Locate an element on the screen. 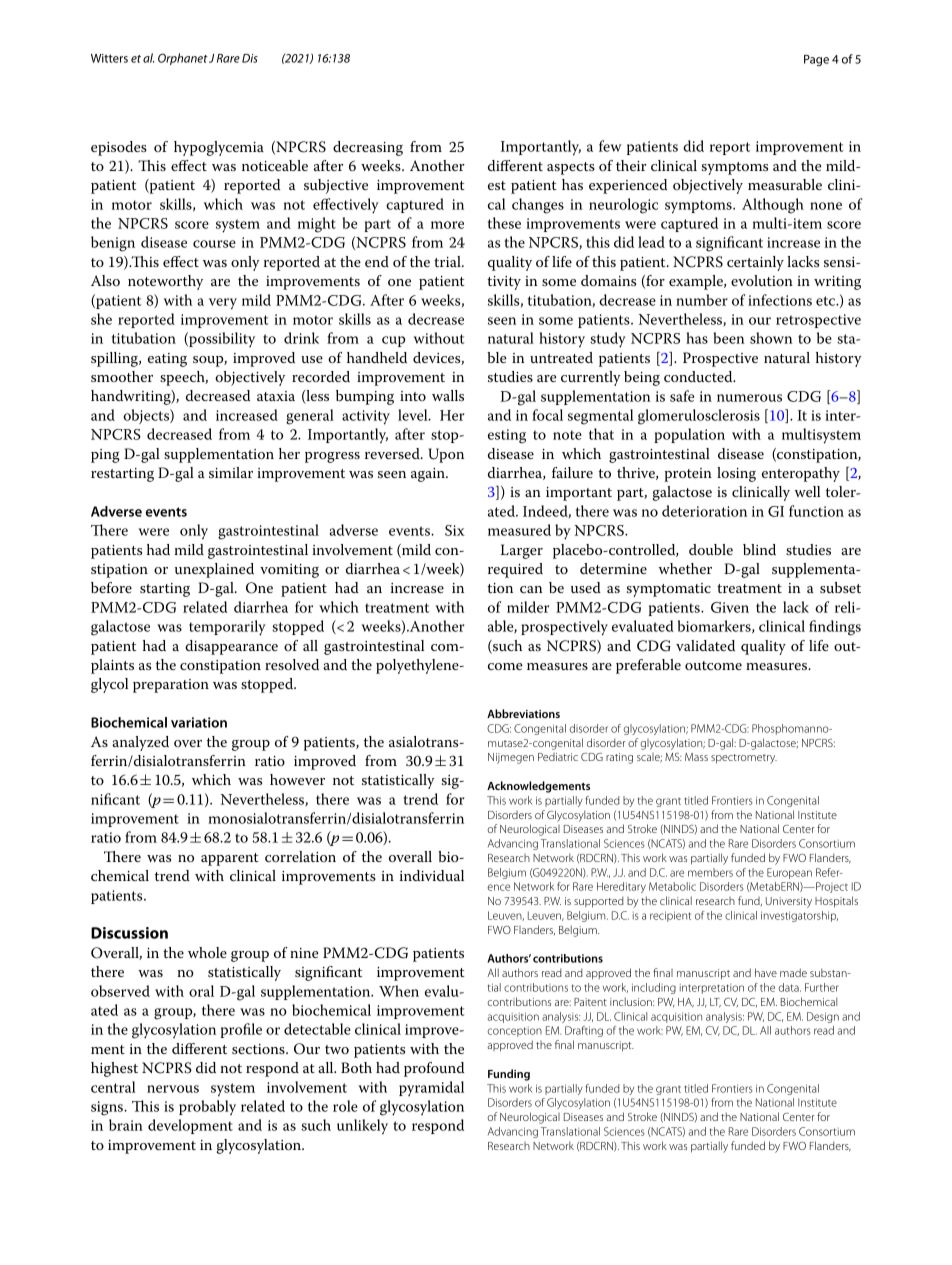 The width and height of the screenshot is (952, 1265). unexplained is located at coordinates (214, 570).
